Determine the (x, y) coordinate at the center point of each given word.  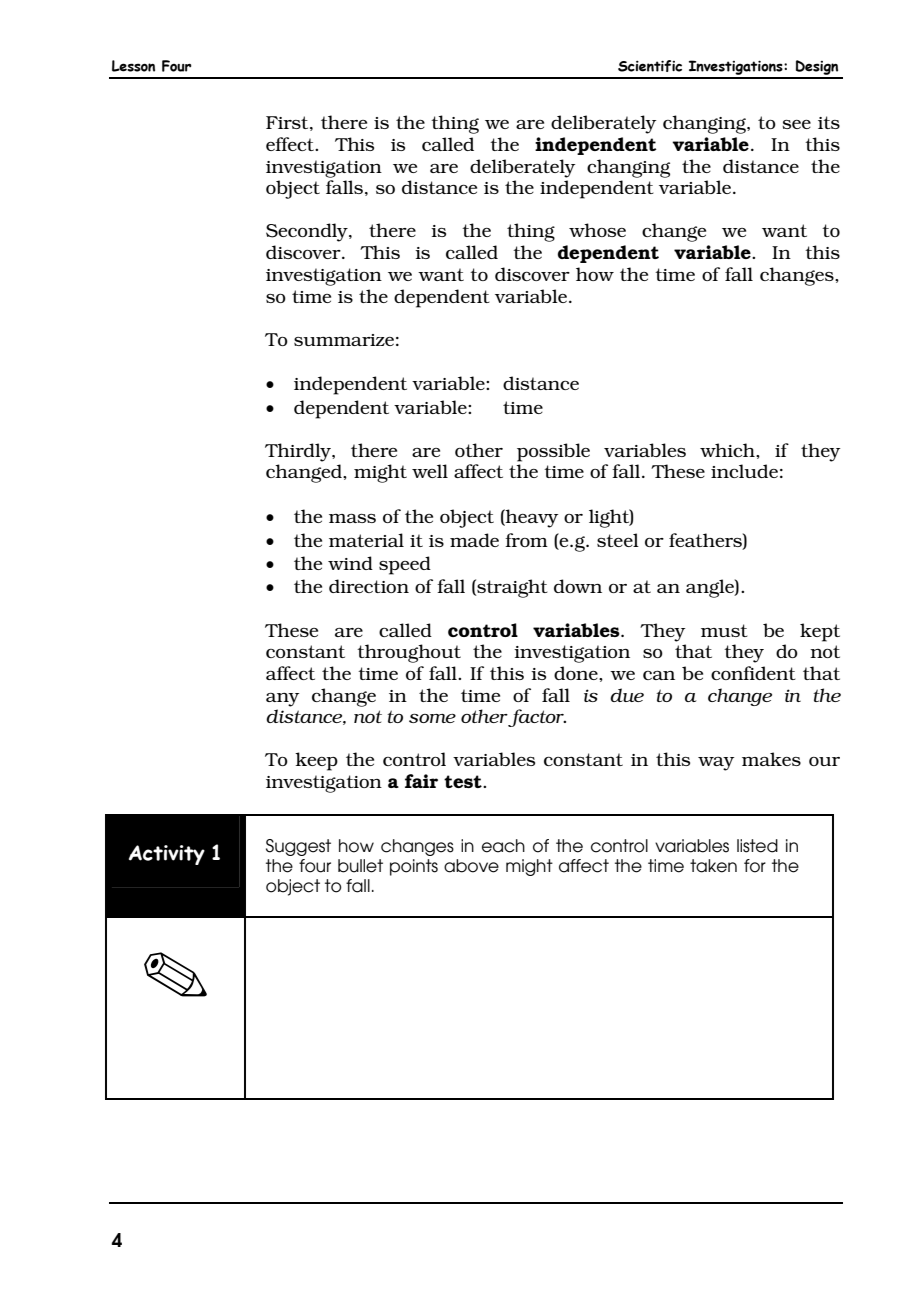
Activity (167, 855)
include (744, 471)
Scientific (650, 66)
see (796, 124)
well (430, 471)
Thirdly (299, 452)
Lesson (133, 66)
